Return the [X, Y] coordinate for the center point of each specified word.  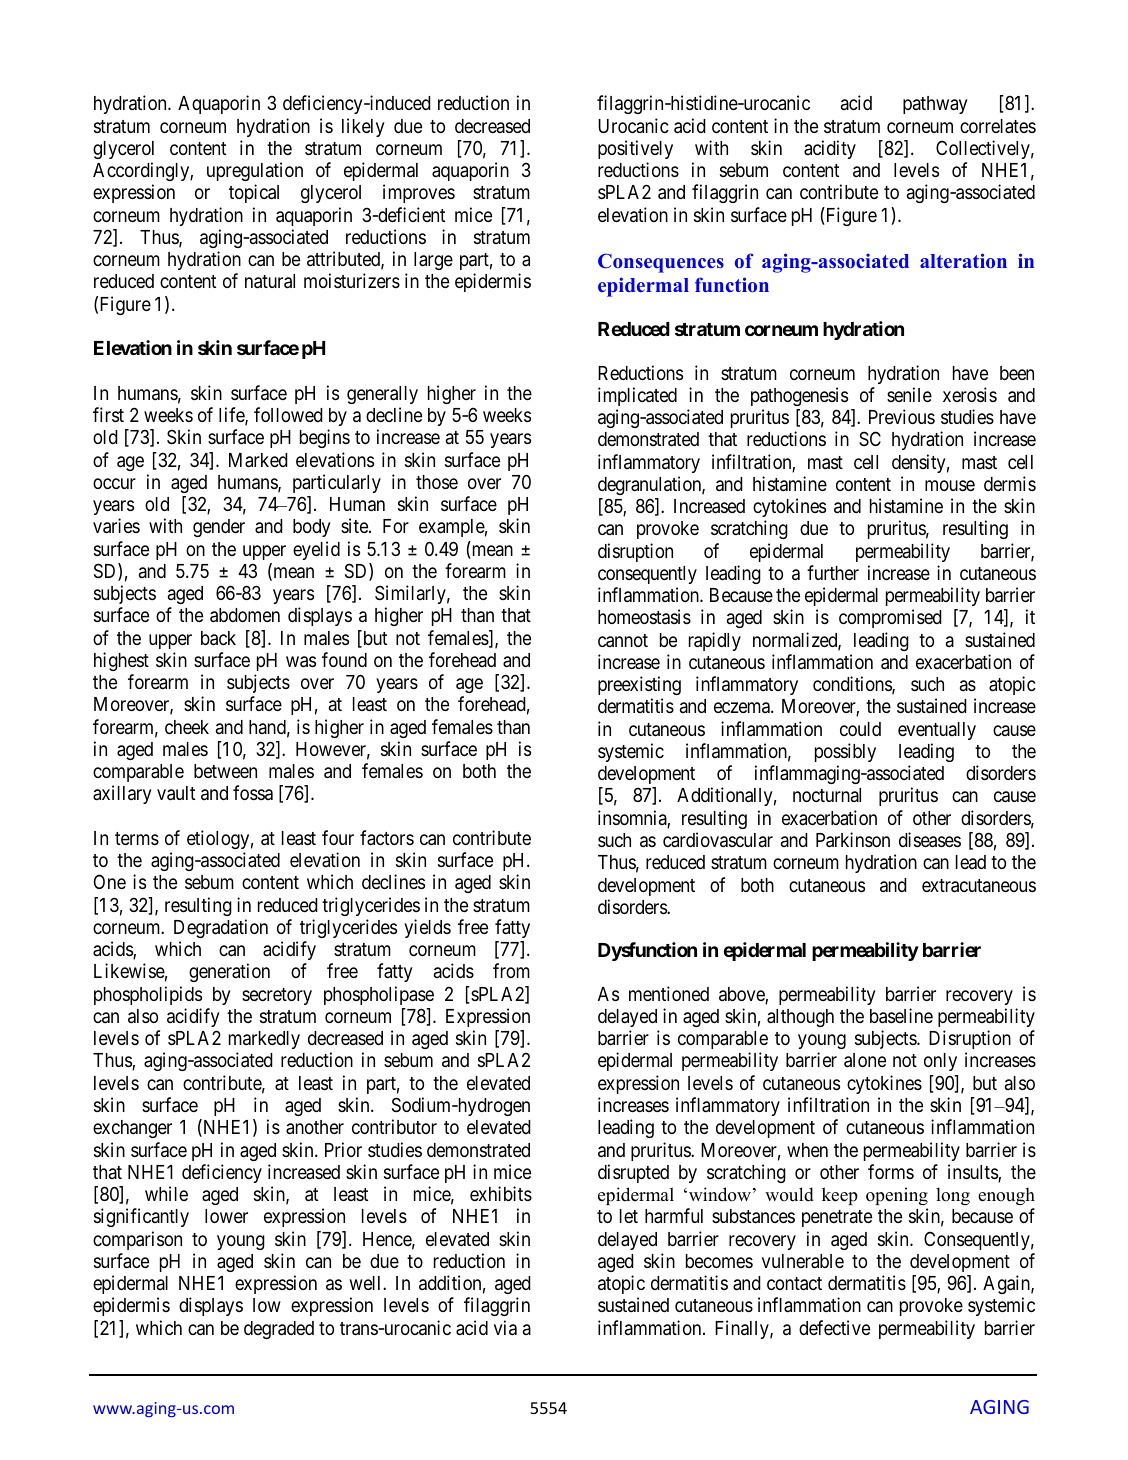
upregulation [255, 171]
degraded [279, 1330]
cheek [187, 727]
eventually [937, 731]
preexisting [639, 685]
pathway [935, 105]
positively [635, 149]
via [505, 1327]
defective [834, 1327]
